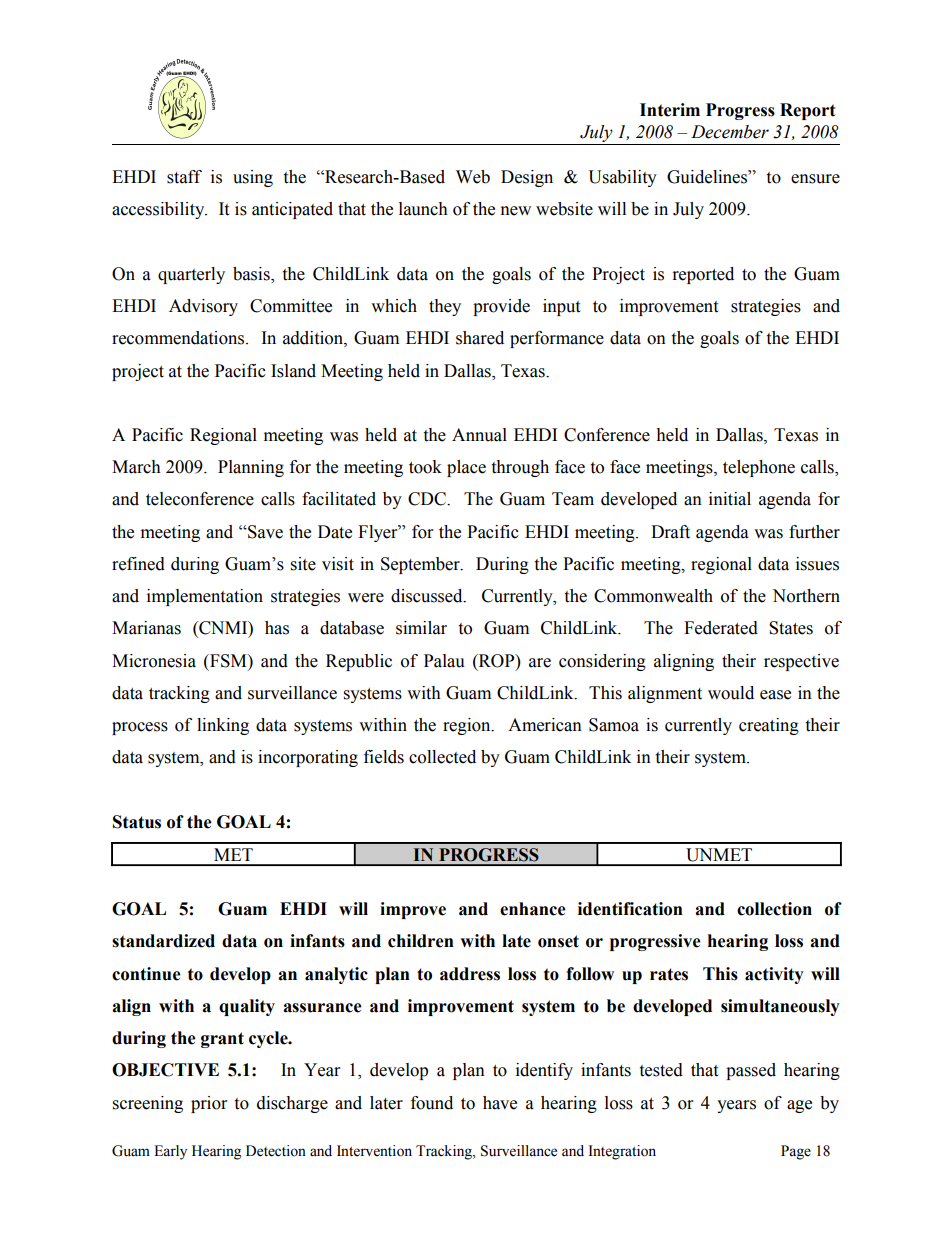  I want to click on staff, so click(184, 177).
